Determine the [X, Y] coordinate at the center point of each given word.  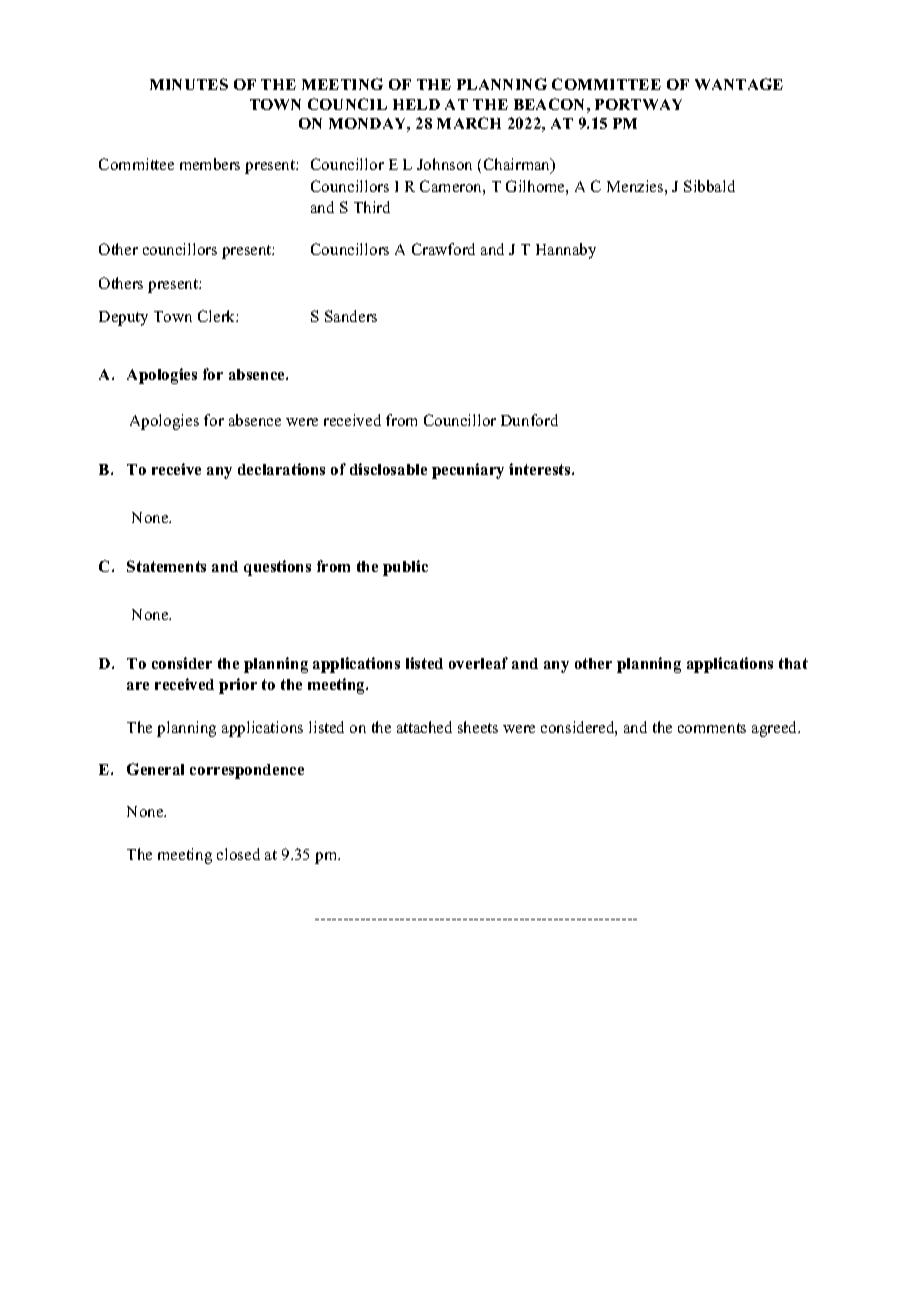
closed [238, 854]
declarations [281, 469]
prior [238, 686]
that [793, 663]
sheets [478, 727]
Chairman [518, 166]
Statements [166, 566]
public [405, 568]
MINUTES [189, 84]
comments [712, 728]
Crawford [443, 249]
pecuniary [468, 471]
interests [541, 469]
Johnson [444, 164]
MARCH [469, 123]
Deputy [123, 318]
